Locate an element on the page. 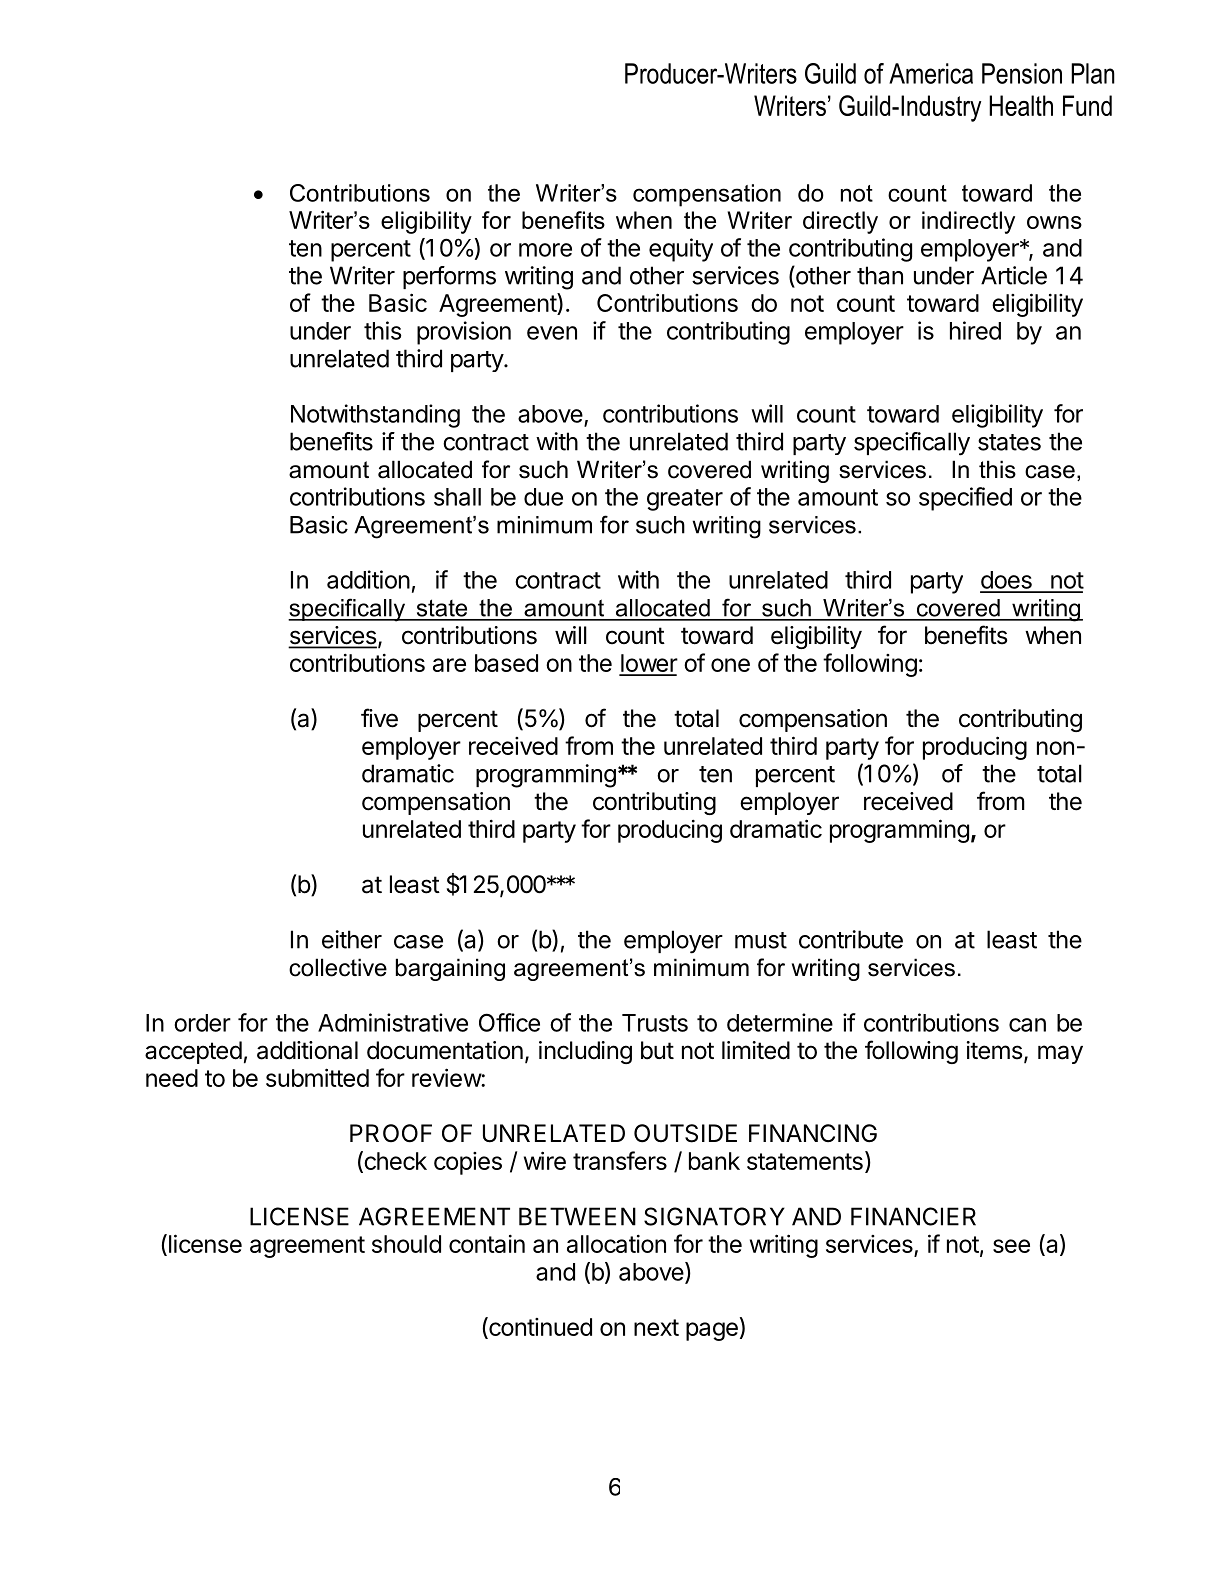 The image size is (1227, 1588). equity is located at coordinates (681, 250).
